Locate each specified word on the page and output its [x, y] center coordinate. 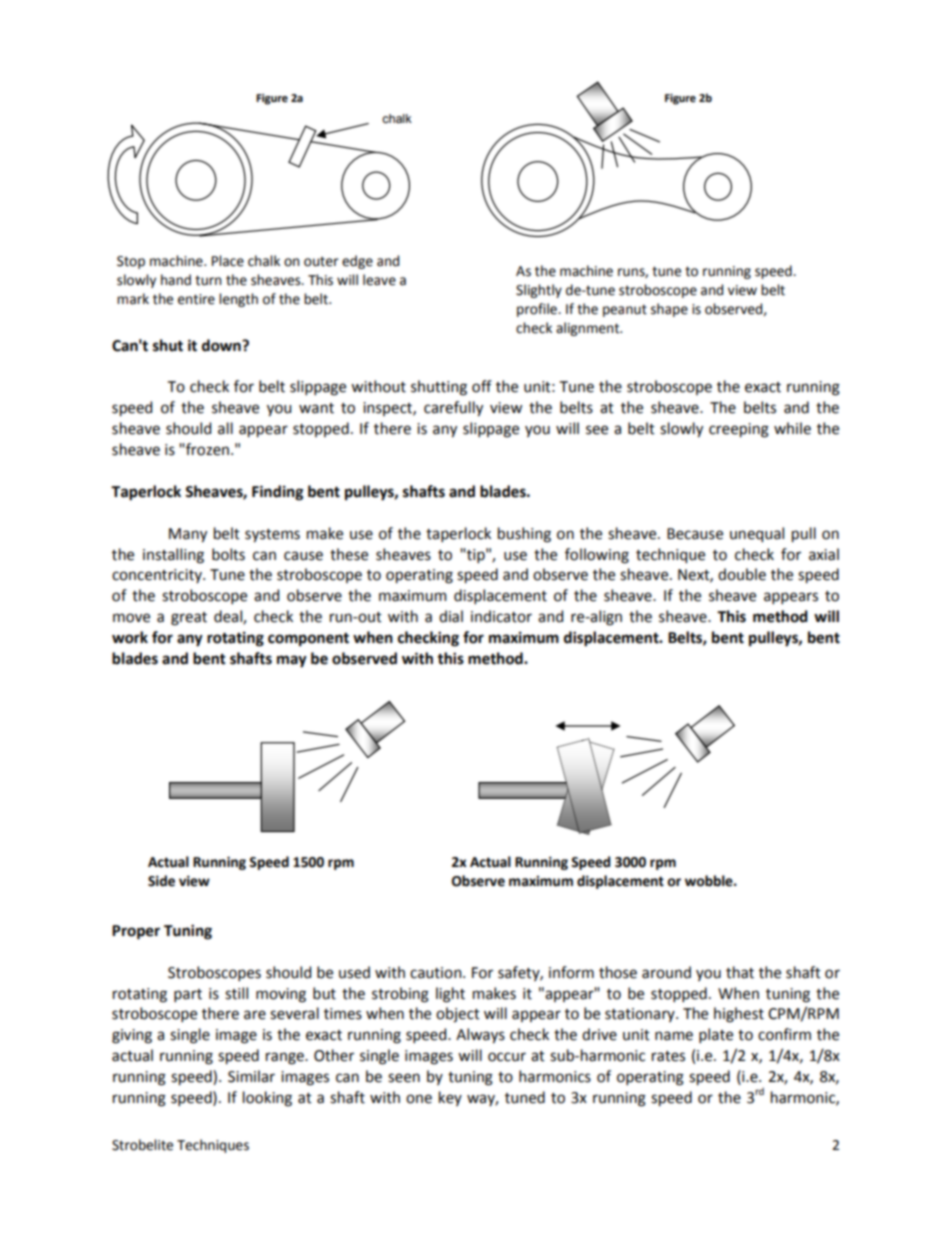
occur [507, 1057]
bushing [524, 535]
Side [161, 881]
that [740, 972]
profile [538, 310]
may [292, 661]
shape [669, 310]
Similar [251, 1076]
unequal [757, 534]
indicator [501, 616]
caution [437, 973]
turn [208, 280]
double [742, 574]
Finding [277, 493]
